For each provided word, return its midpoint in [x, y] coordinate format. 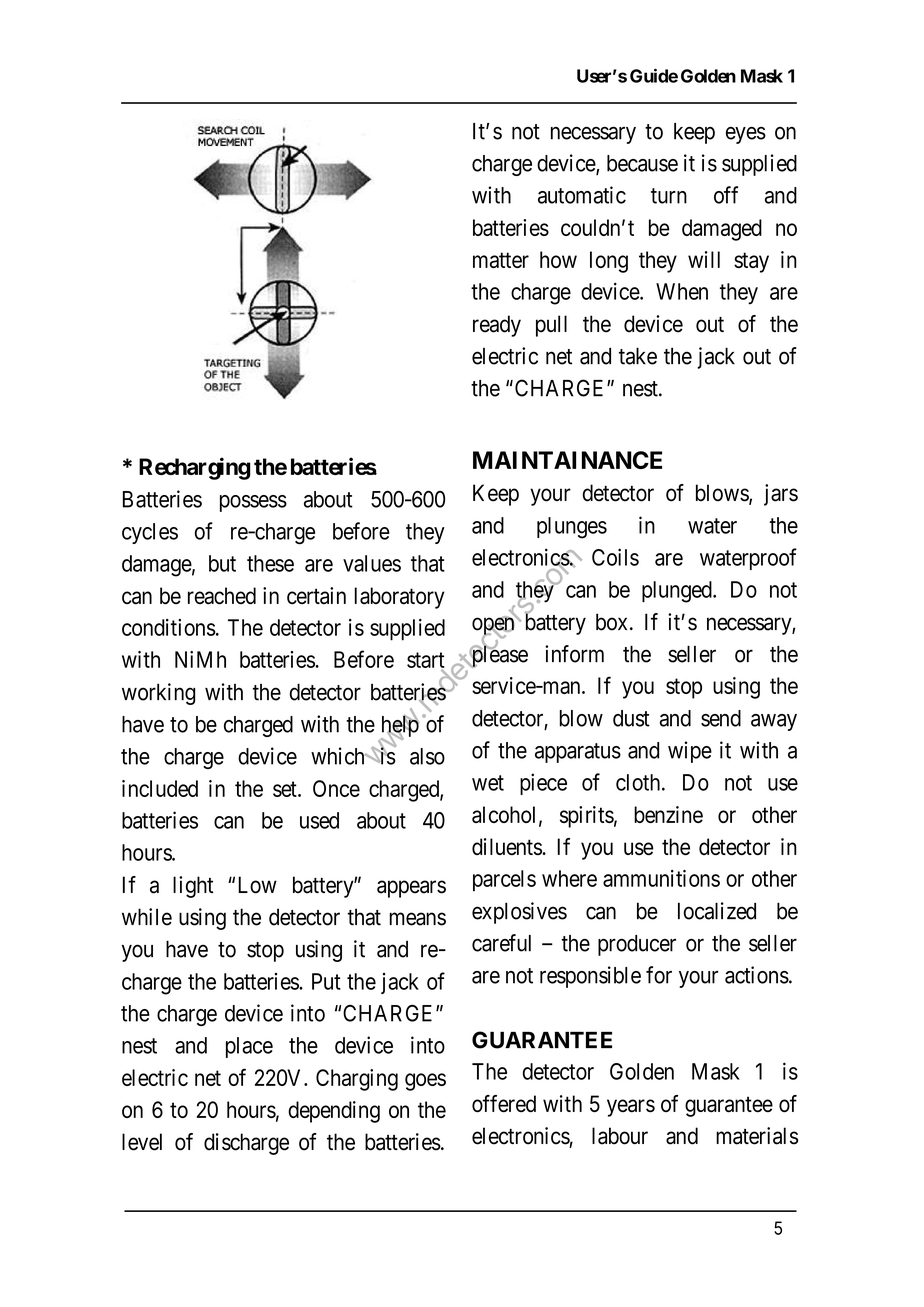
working [158, 694]
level [142, 1142]
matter [501, 260]
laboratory [400, 598]
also [427, 756]
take [638, 356]
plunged [678, 592]
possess [253, 503]
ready [497, 326]
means [418, 919]
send [721, 718]
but [222, 563]
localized [717, 911]
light [193, 887]
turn [669, 196]
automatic [582, 195]
